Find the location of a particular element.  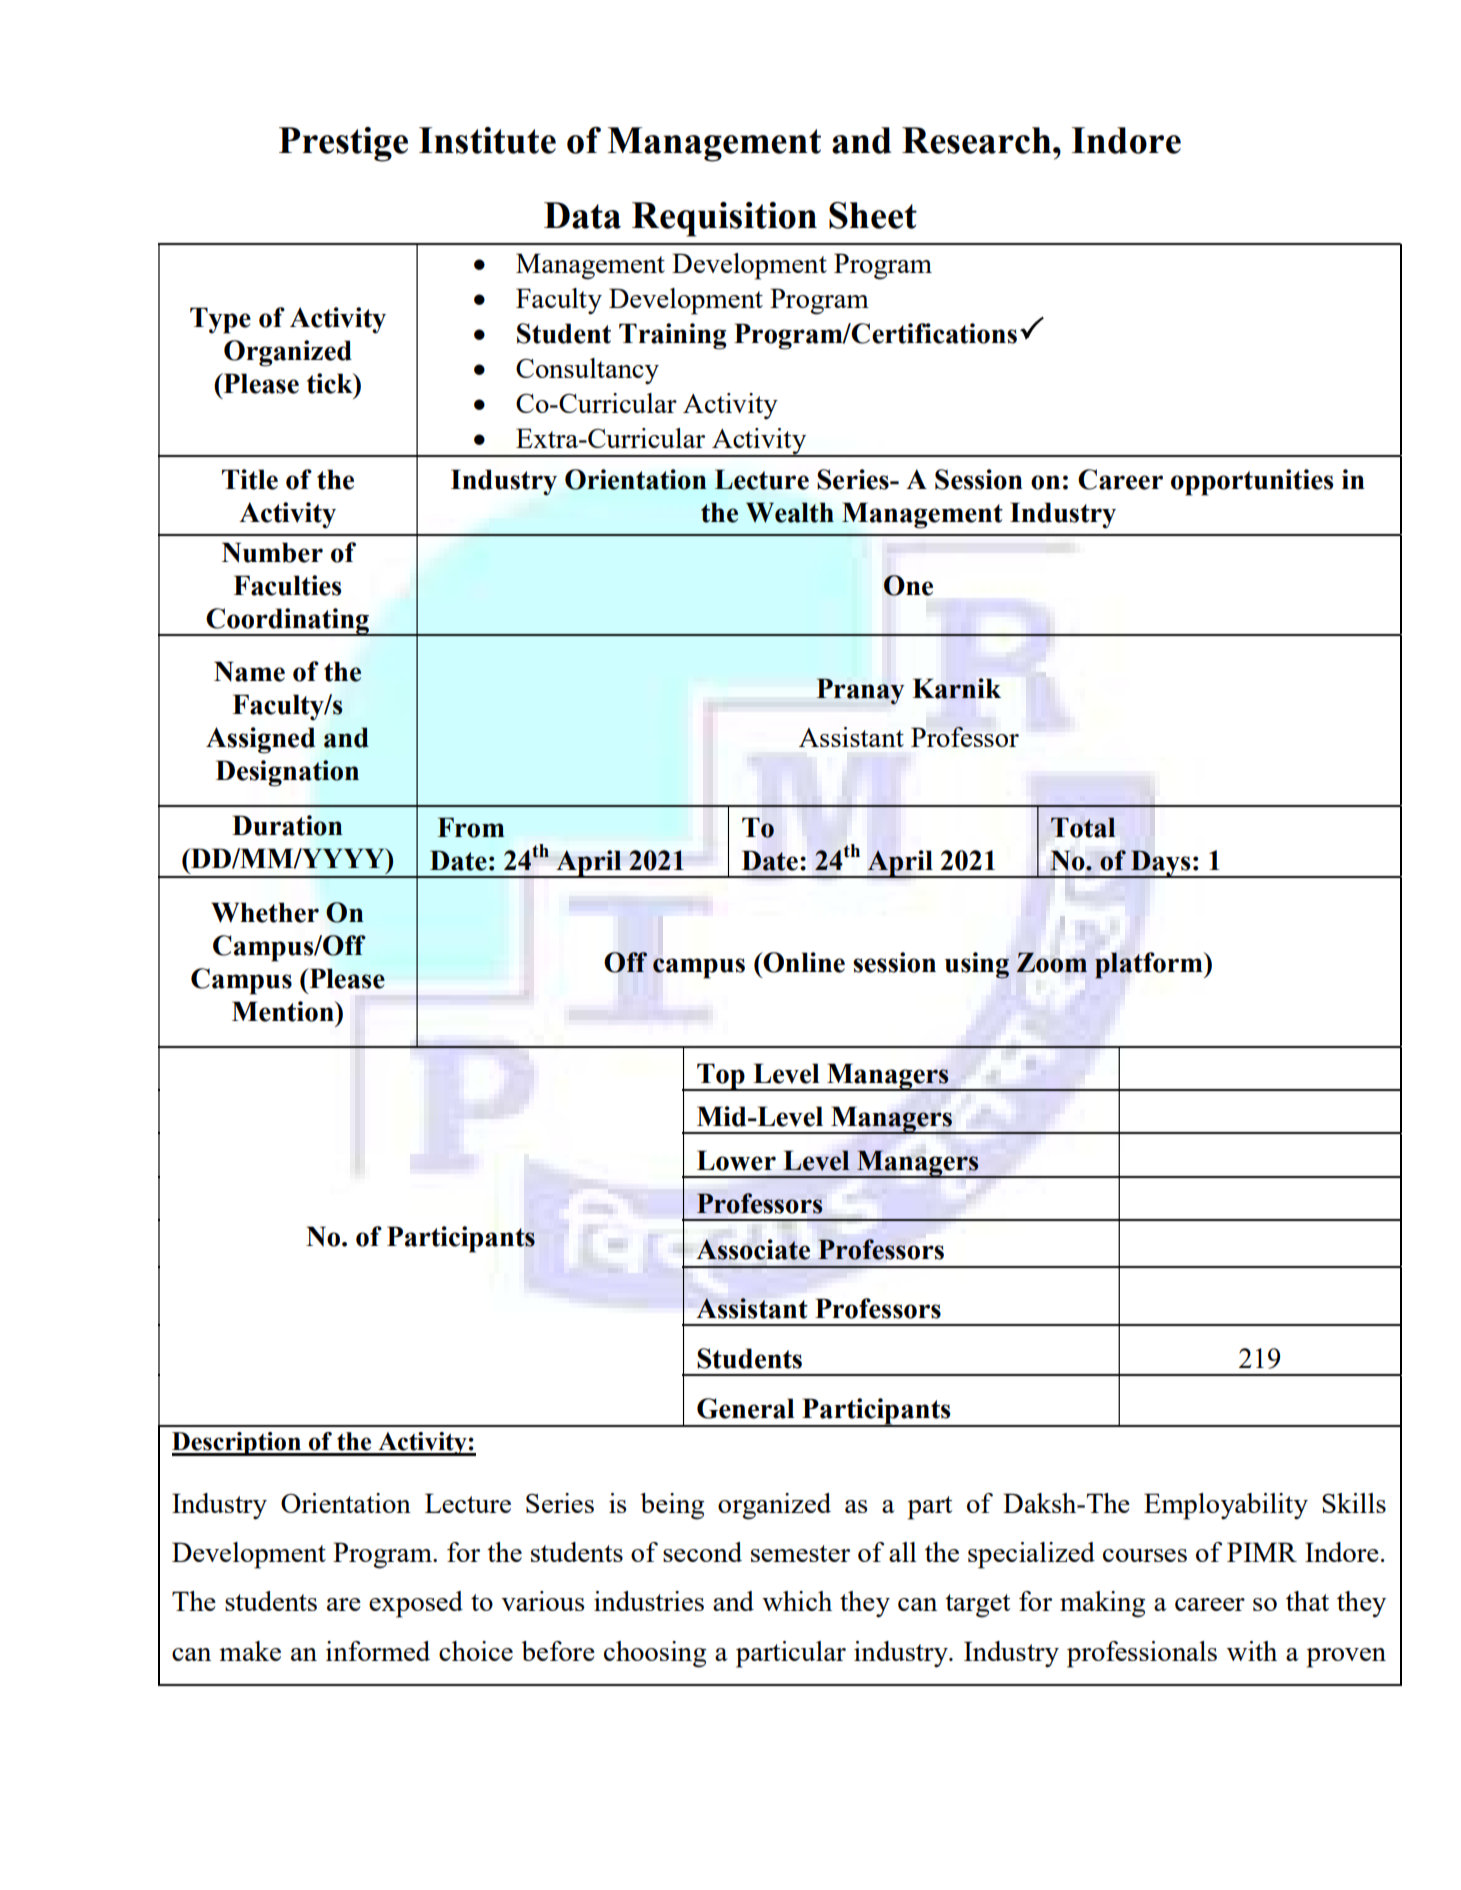

opportunities is located at coordinates (1252, 482).
